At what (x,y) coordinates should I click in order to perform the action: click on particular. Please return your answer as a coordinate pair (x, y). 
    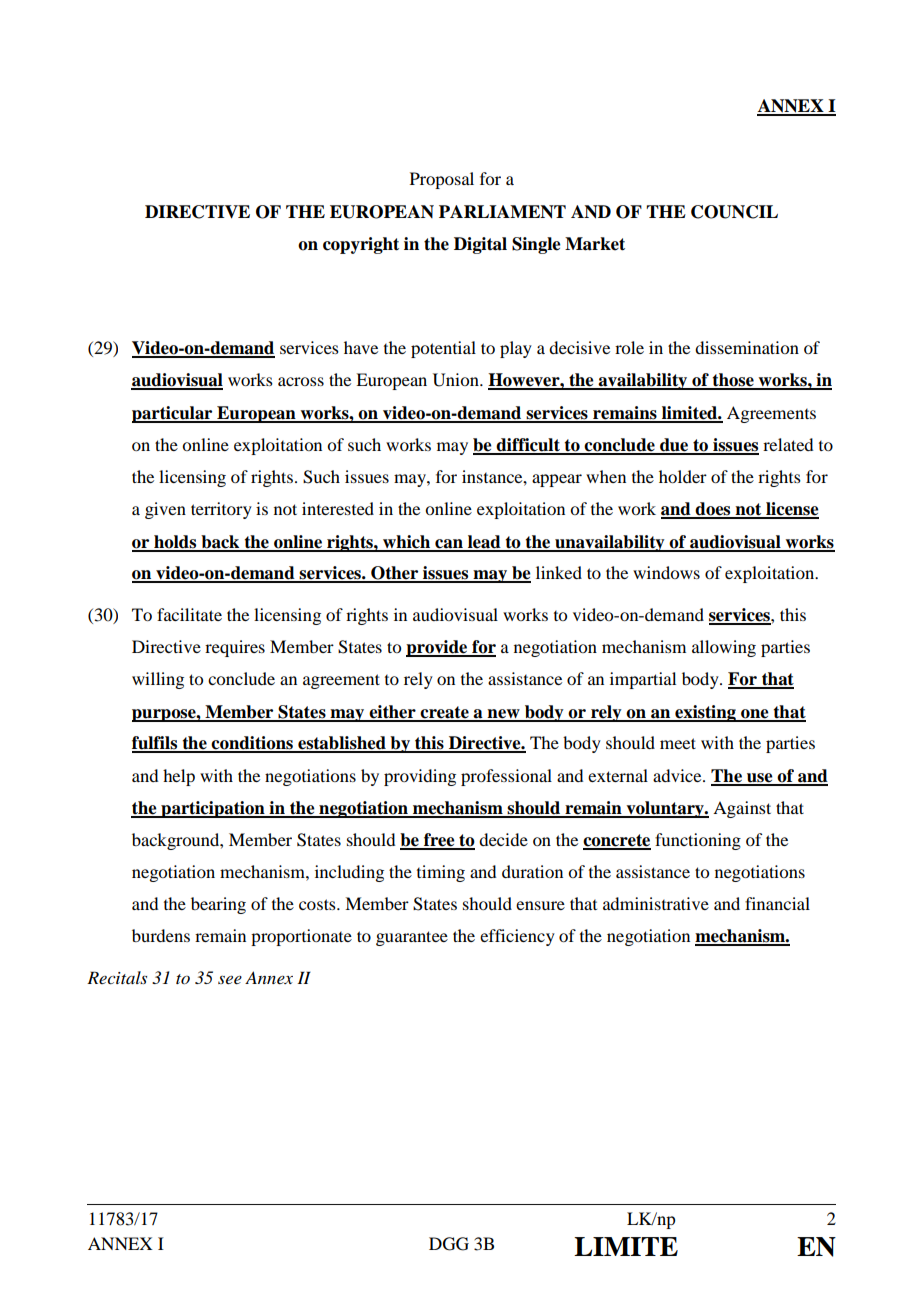
    Looking at the image, I should click on (173, 414).
